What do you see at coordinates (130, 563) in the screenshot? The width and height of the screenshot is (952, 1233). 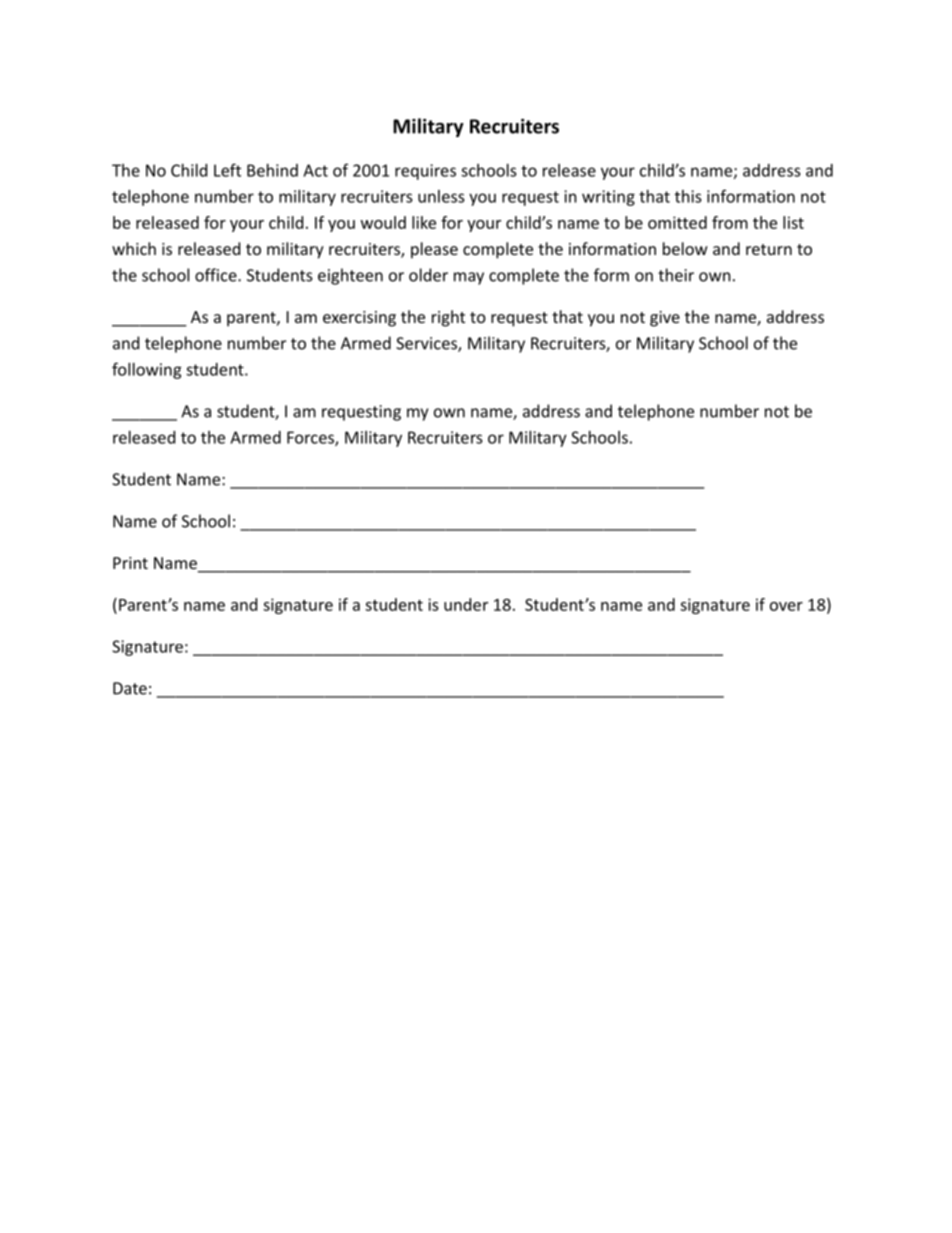 I see `Print` at bounding box center [130, 563].
